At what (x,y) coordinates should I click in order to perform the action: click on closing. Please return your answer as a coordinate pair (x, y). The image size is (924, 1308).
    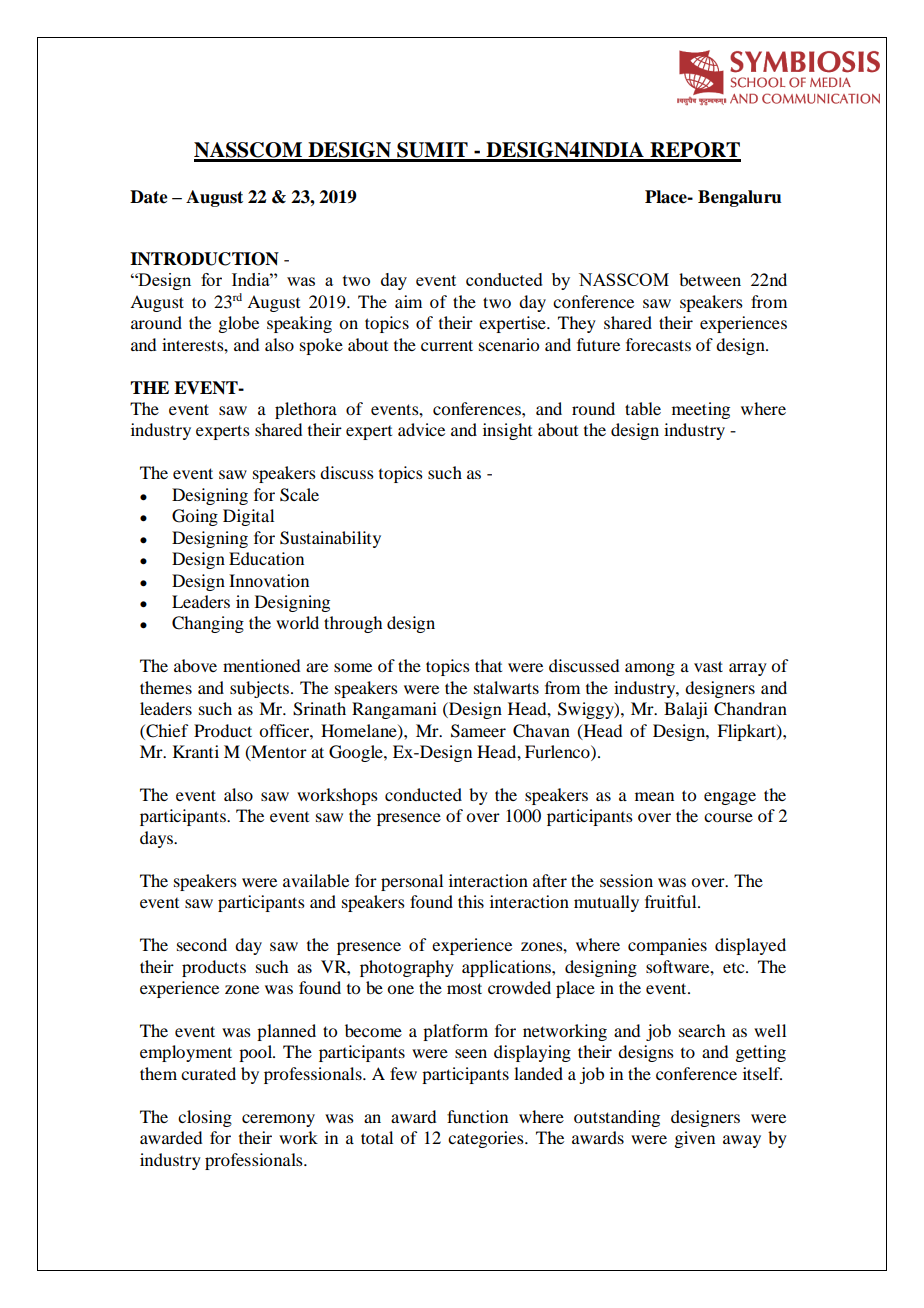
    Looking at the image, I should click on (205, 1118).
